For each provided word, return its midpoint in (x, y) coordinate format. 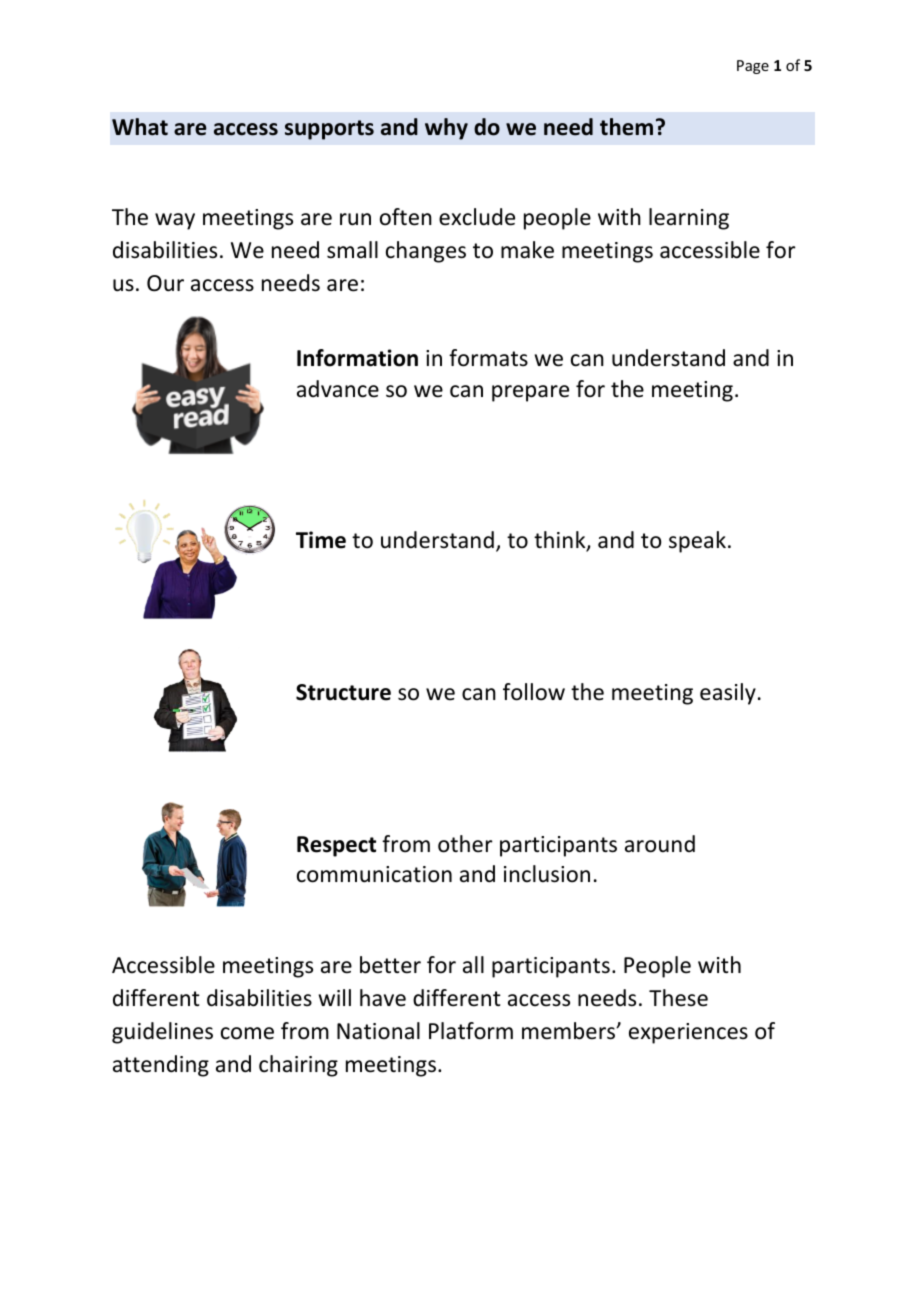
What (140, 127)
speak (697, 542)
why (446, 129)
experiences (688, 1033)
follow (534, 692)
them (626, 127)
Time (321, 540)
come (247, 1033)
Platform (471, 1031)
